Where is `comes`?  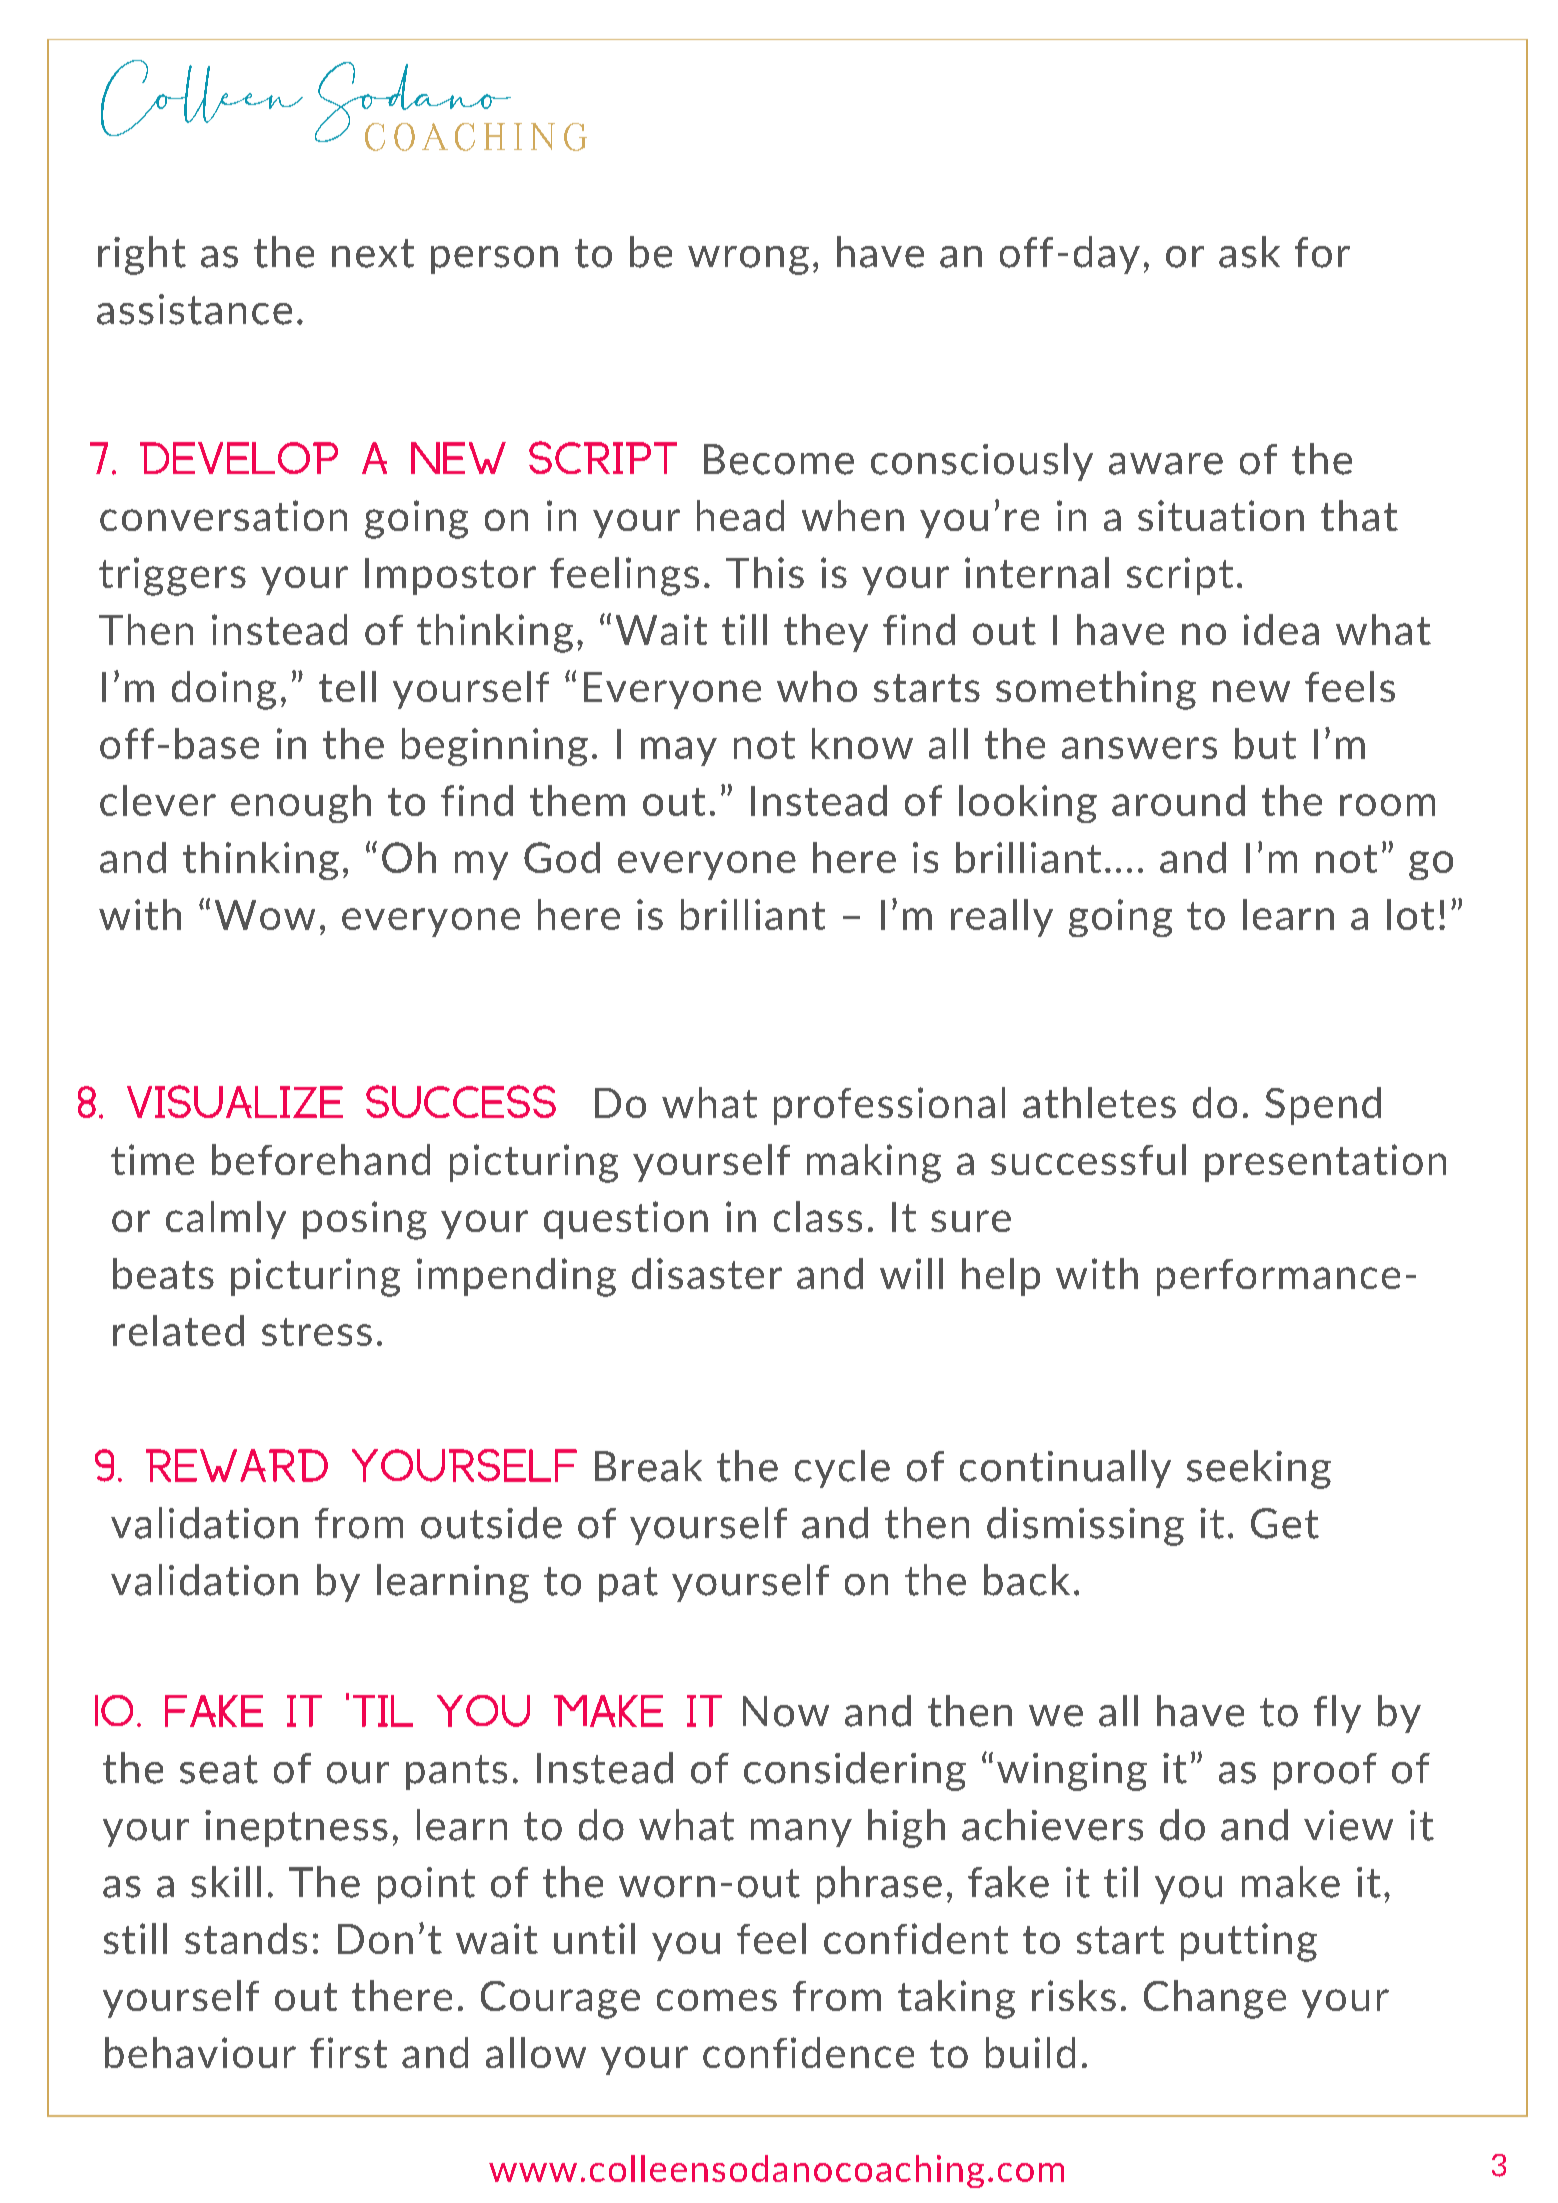 comes is located at coordinates (717, 2000).
